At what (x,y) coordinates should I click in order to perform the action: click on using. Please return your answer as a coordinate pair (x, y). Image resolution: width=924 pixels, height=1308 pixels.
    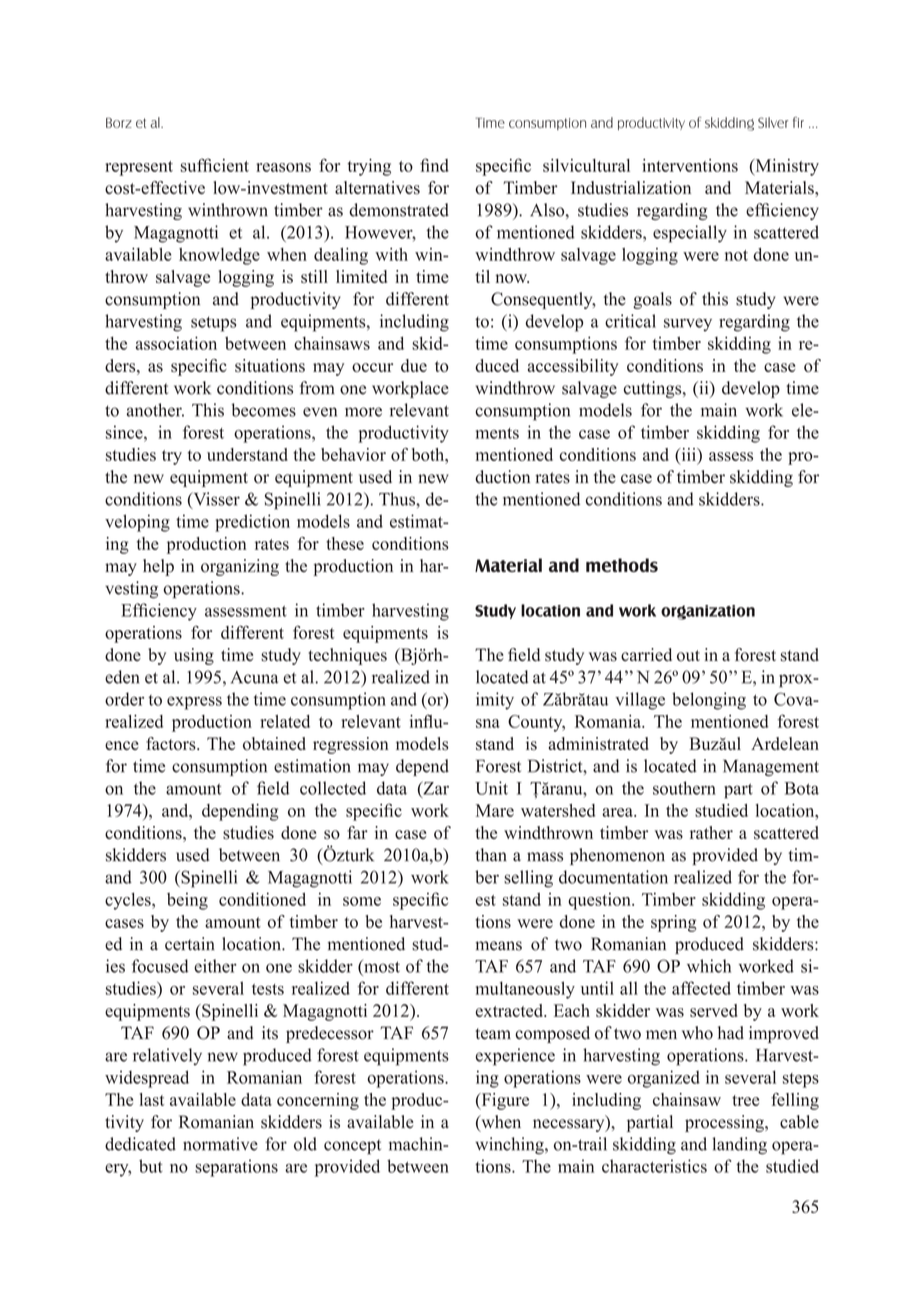
    Looking at the image, I should click on (194, 656).
